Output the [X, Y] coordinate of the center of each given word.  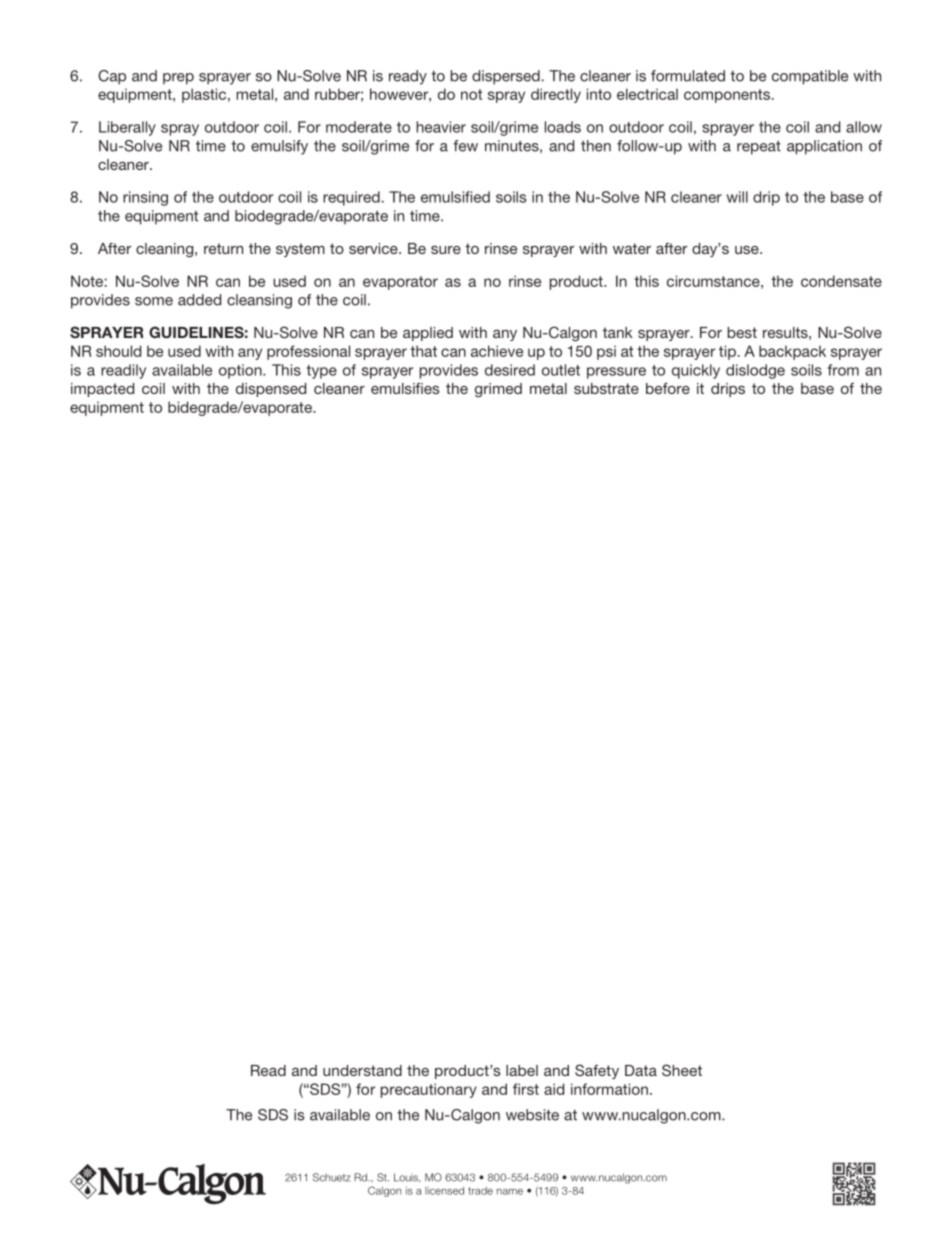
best [742, 332]
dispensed [271, 390]
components [728, 96]
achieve [497, 351]
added [199, 300]
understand [362, 1070]
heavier [441, 127]
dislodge [755, 371]
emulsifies [405, 388]
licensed [444, 1191]
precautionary [429, 1090]
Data [641, 1070]
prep [178, 79]
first [526, 1089]
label [522, 1070]
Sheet [682, 1070]
